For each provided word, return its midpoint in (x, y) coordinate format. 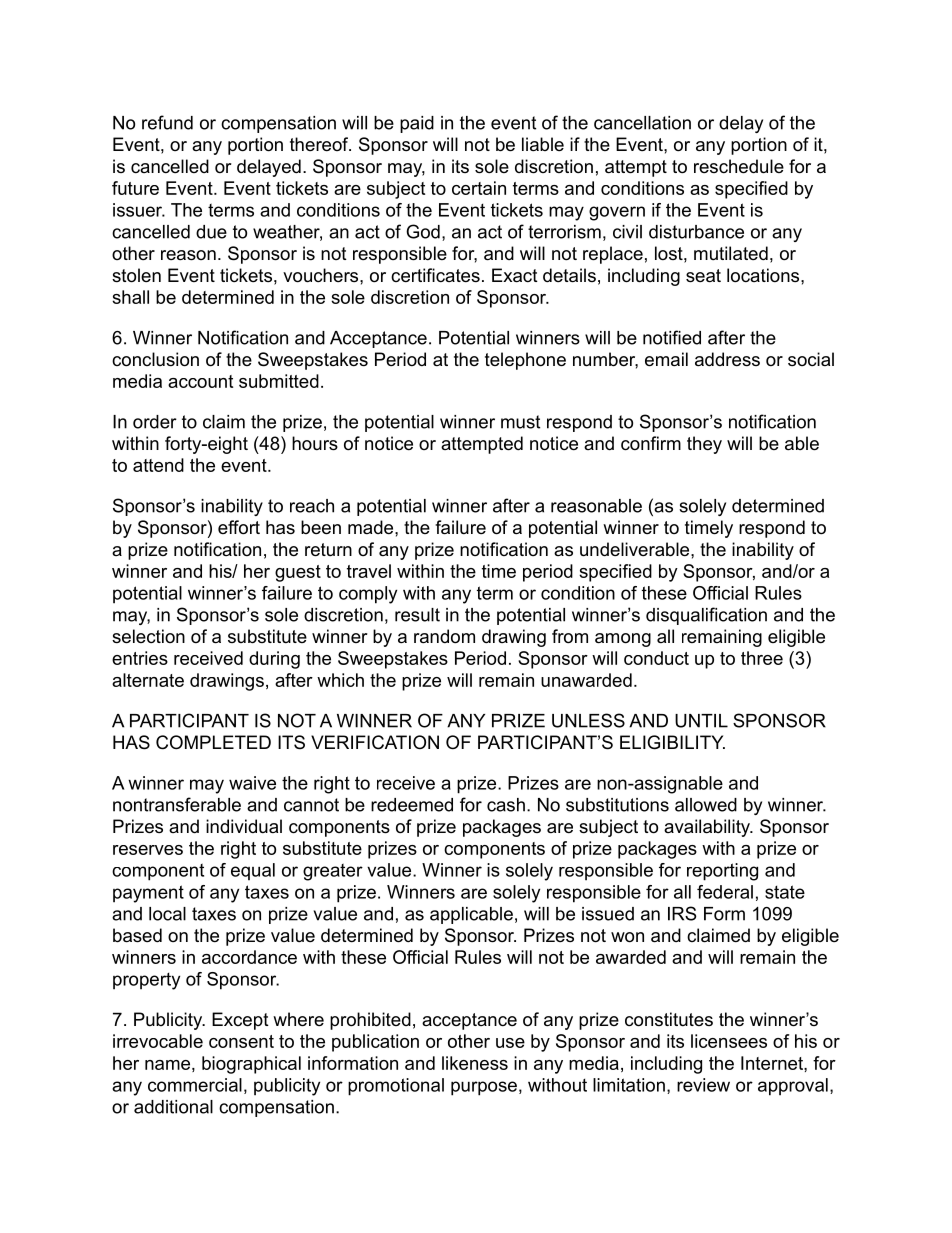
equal (253, 871)
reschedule (739, 166)
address (727, 359)
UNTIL (701, 721)
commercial (195, 1085)
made (372, 527)
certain (479, 188)
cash (506, 805)
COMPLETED (213, 742)
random (444, 636)
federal (725, 892)
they (704, 445)
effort (239, 527)
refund (167, 122)
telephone (525, 361)
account (200, 381)
